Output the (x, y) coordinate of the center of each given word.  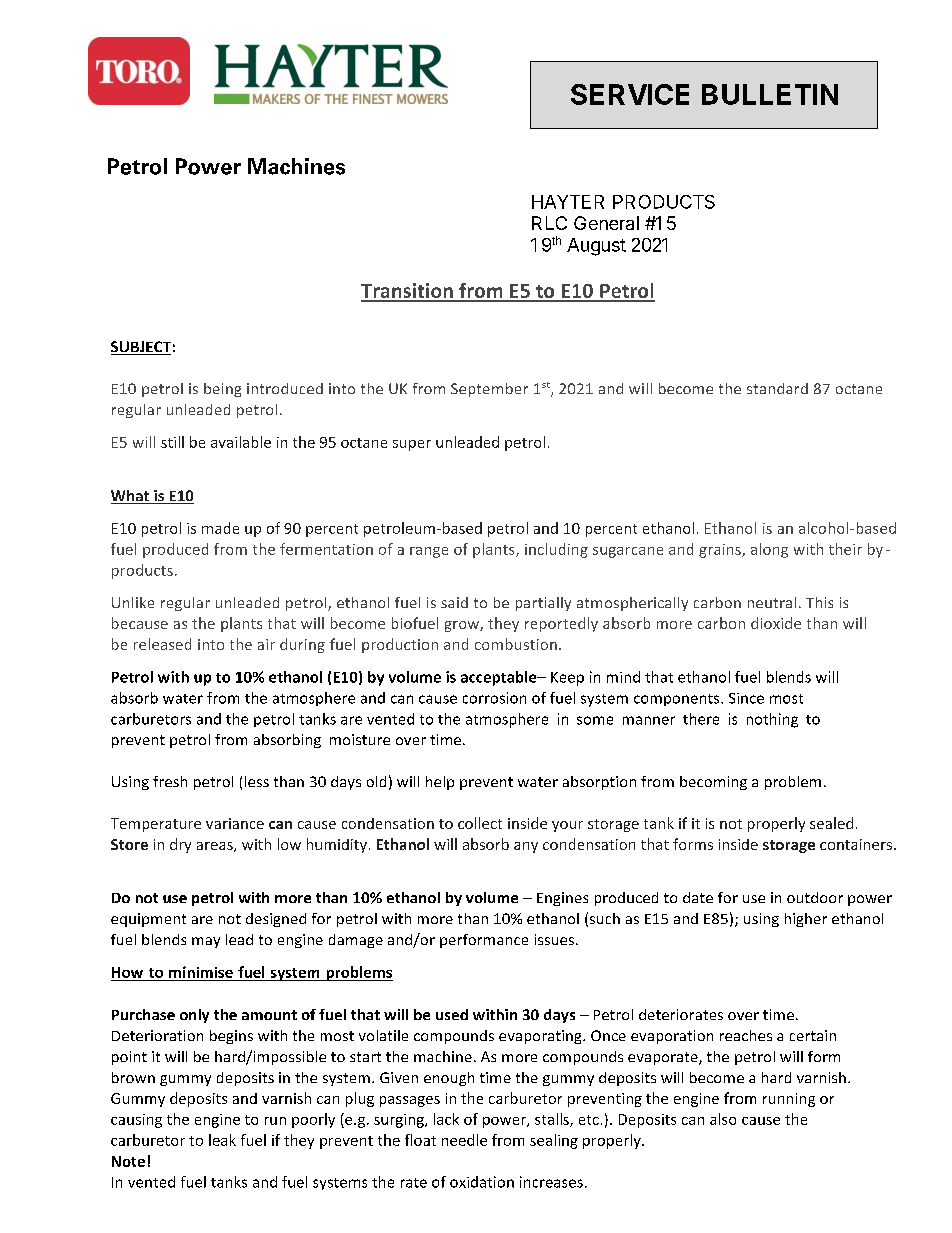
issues (556, 939)
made (220, 528)
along (769, 550)
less (257, 781)
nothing (772, 720)
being (222, 390)
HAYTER (568, 202)
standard (777, 388)
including (556, 550)
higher (806, 920)
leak (222, 1140)
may (206, 942)
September (489, 390)
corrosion (494, 698)
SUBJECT (141, 348)
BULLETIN (770, 94)
